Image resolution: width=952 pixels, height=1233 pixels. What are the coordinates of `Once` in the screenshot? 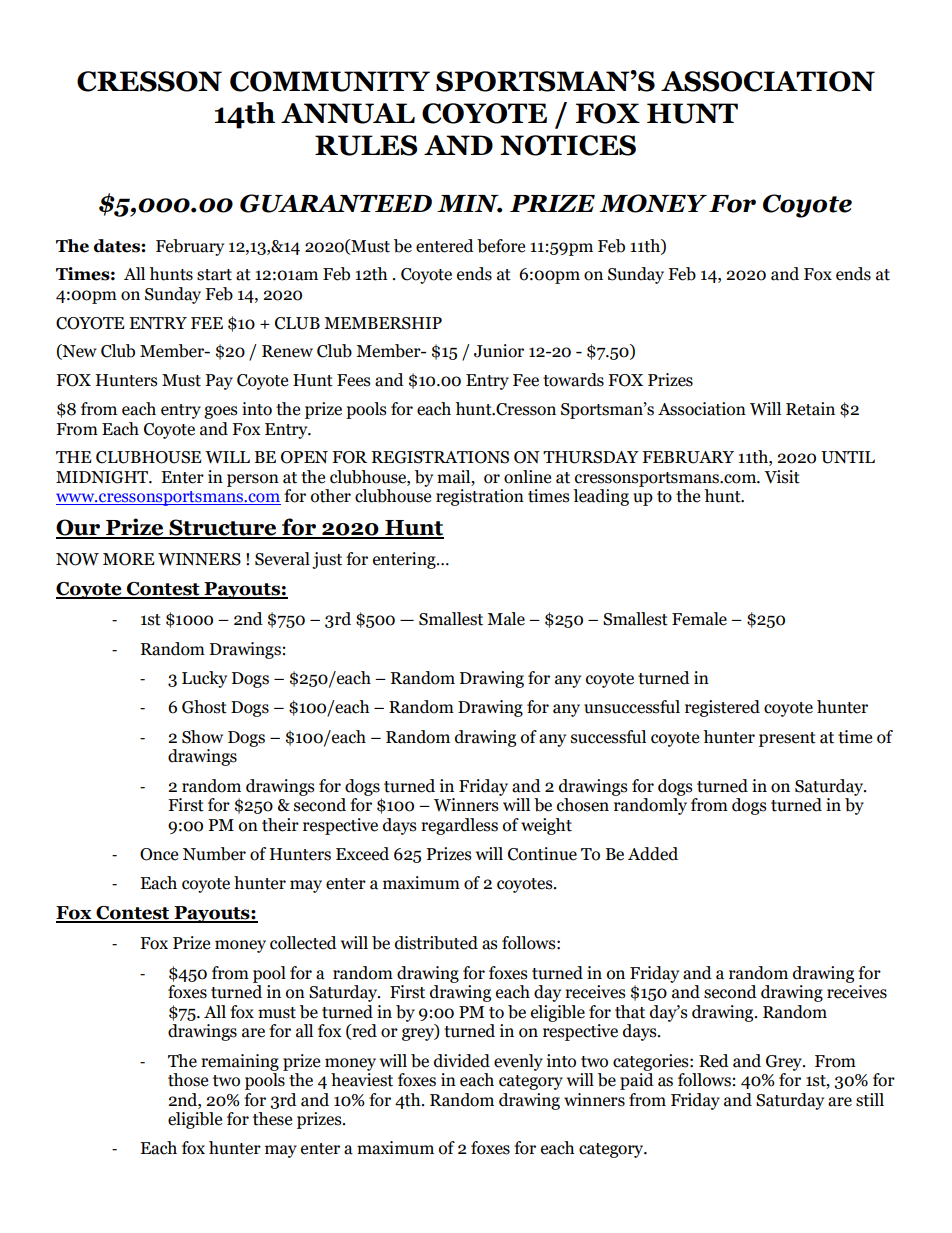 It's located at (159, 854).
